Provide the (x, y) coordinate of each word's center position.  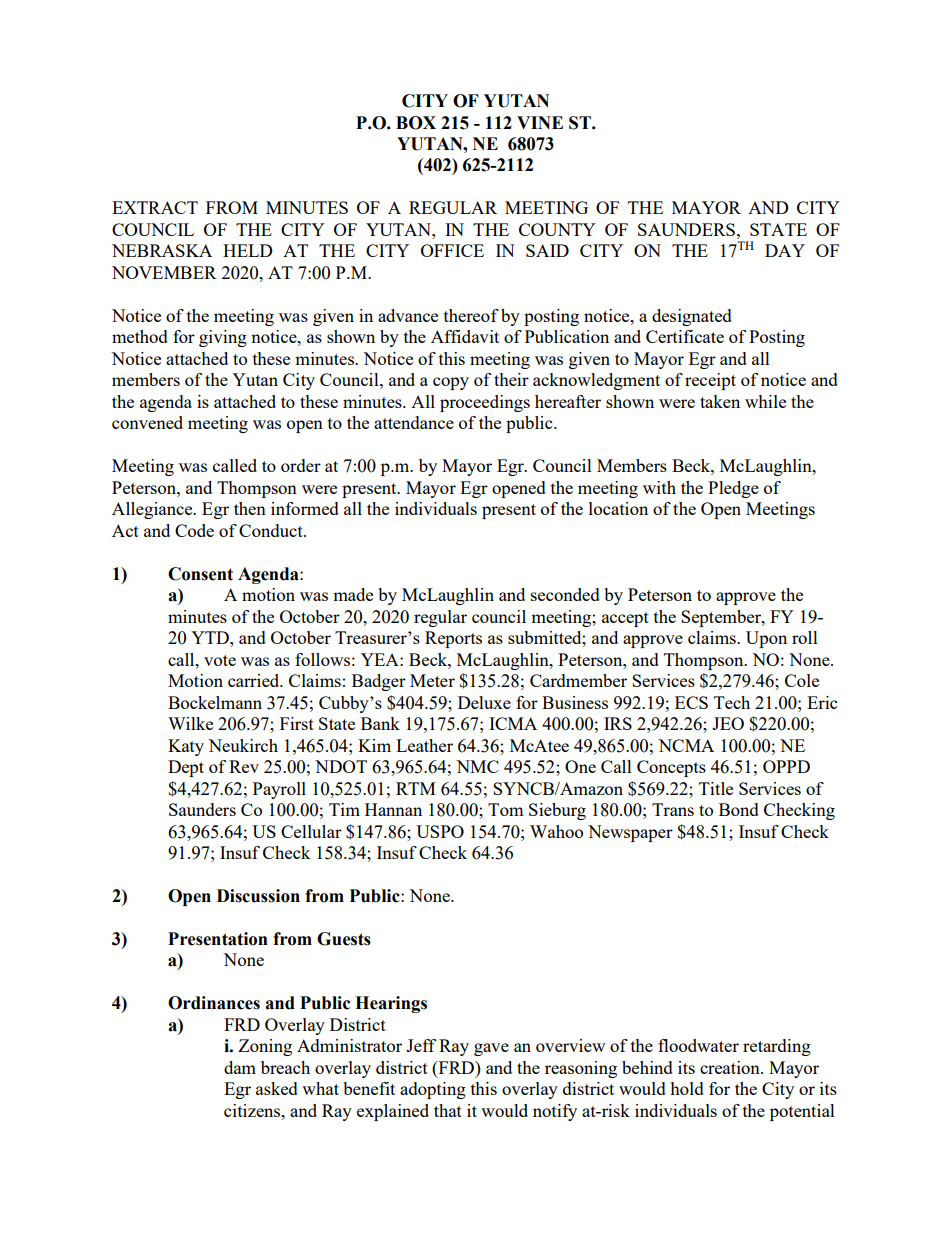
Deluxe (484, 702)
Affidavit (465, 336)
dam (240, 1067)
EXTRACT (155, 207)
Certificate (685, 336)
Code (194, 530)
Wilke (190, 723)
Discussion (258, 896)
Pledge (733, 489)
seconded (565, 594)
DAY (785, 250)
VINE (540, 122)
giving (223, 338)
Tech (732, 702)
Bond (739, 809)
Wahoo (556, 831)
